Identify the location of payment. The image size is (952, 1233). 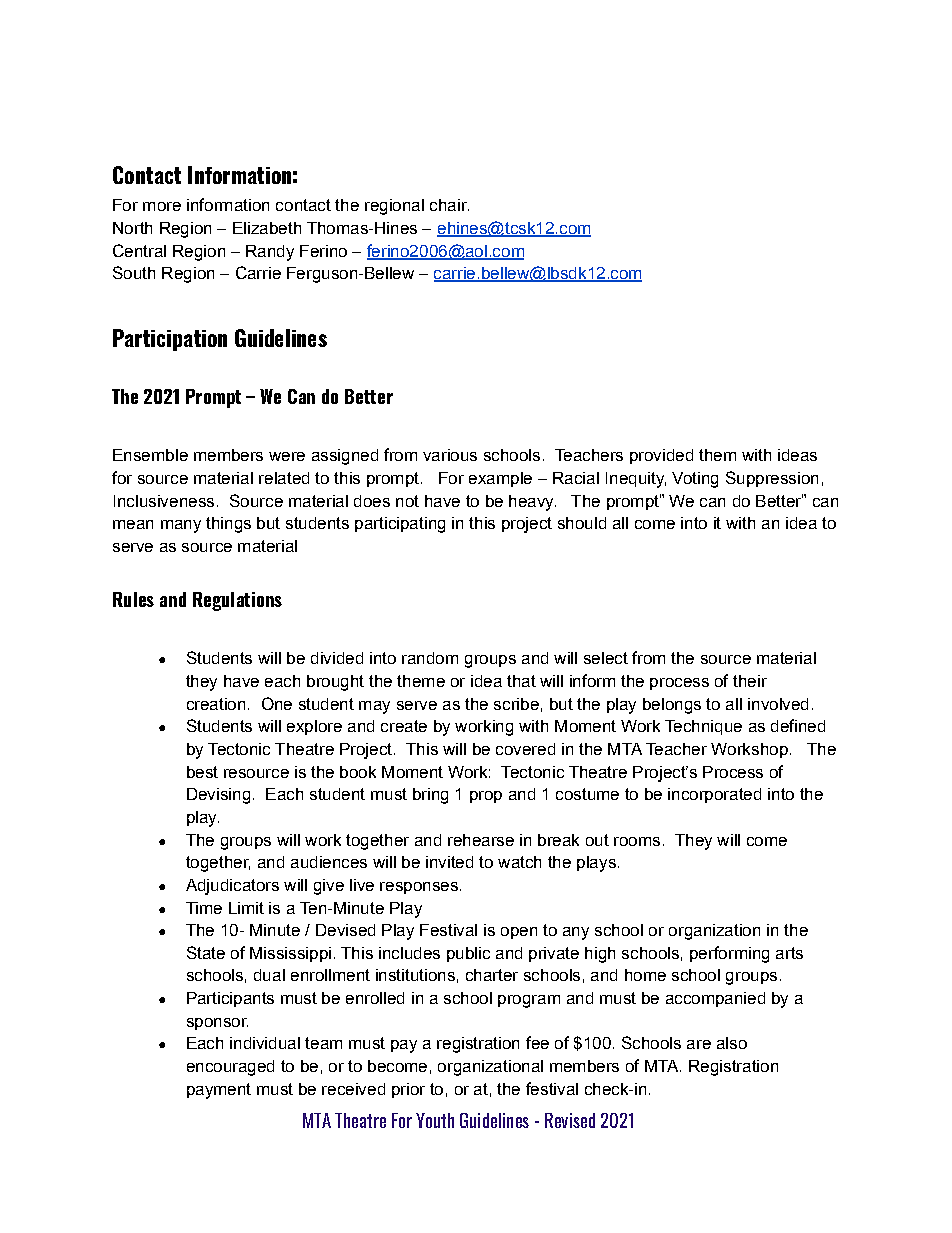
(219, 1091).
